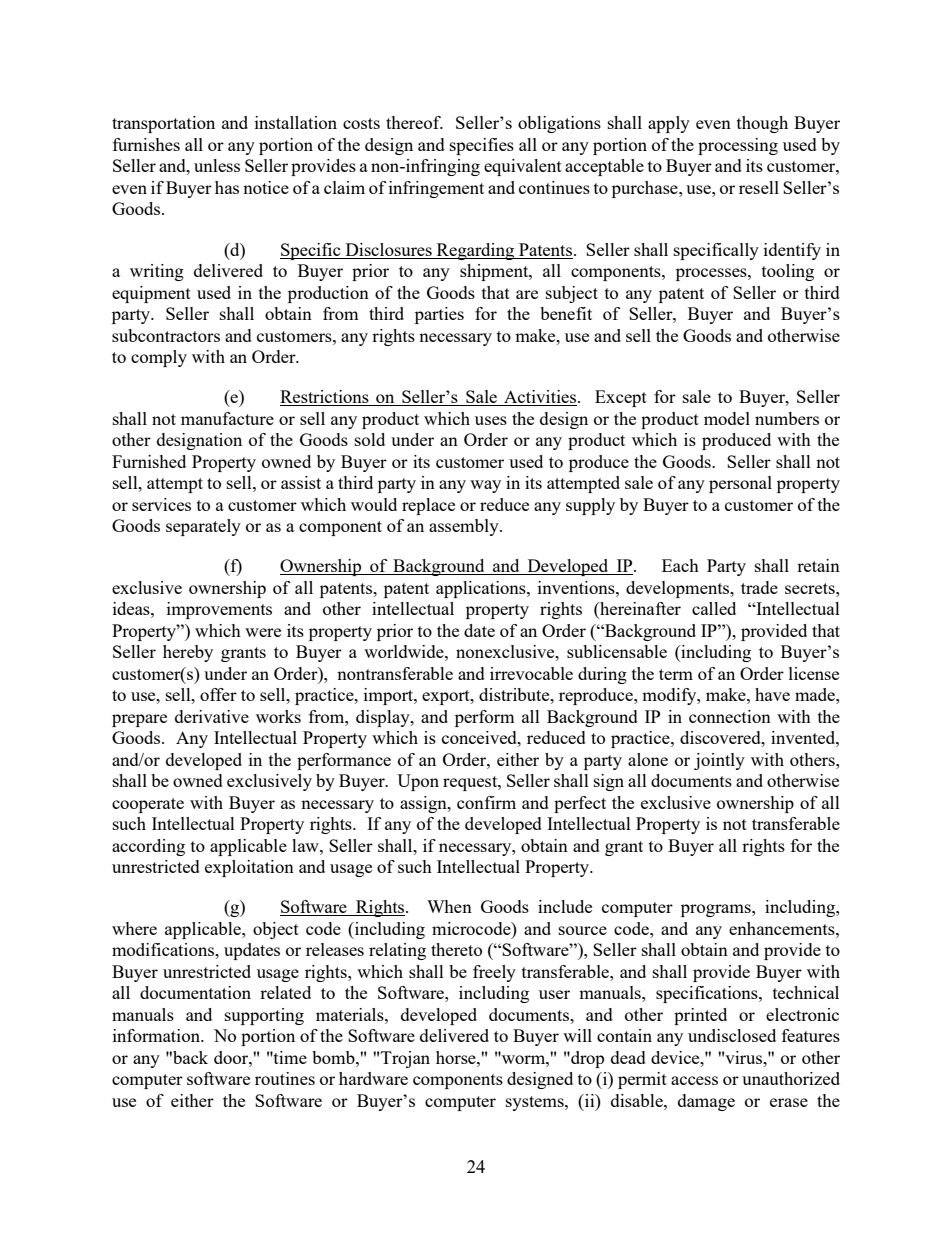  I want to click on horse, so click(457, 1057).
